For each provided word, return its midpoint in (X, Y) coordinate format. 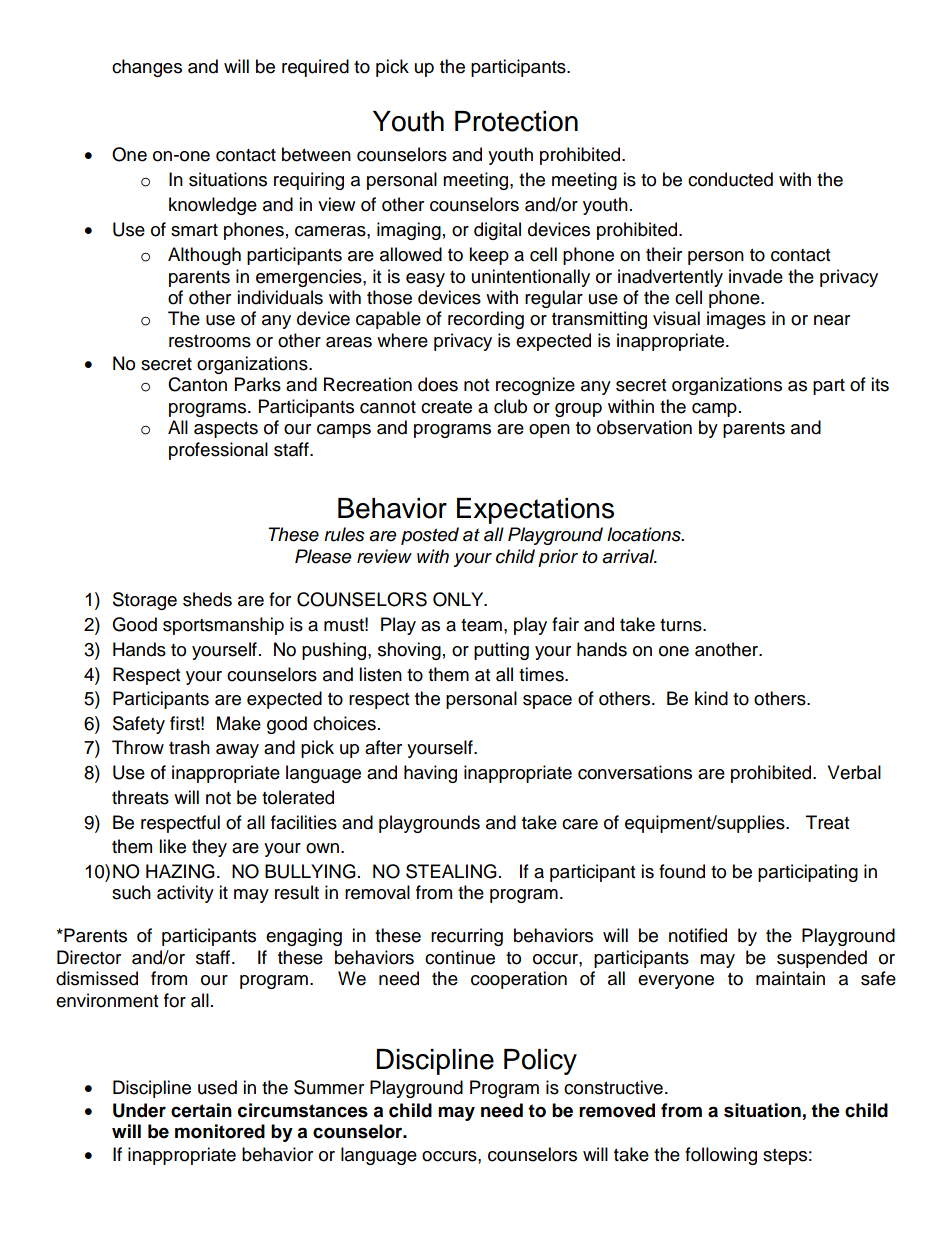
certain (201, 1110)
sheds (207, 599)
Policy (540, 1062)
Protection (516, 121)
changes (147, 68)
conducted (730, 179)
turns (682, 625)
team (481, 625)
